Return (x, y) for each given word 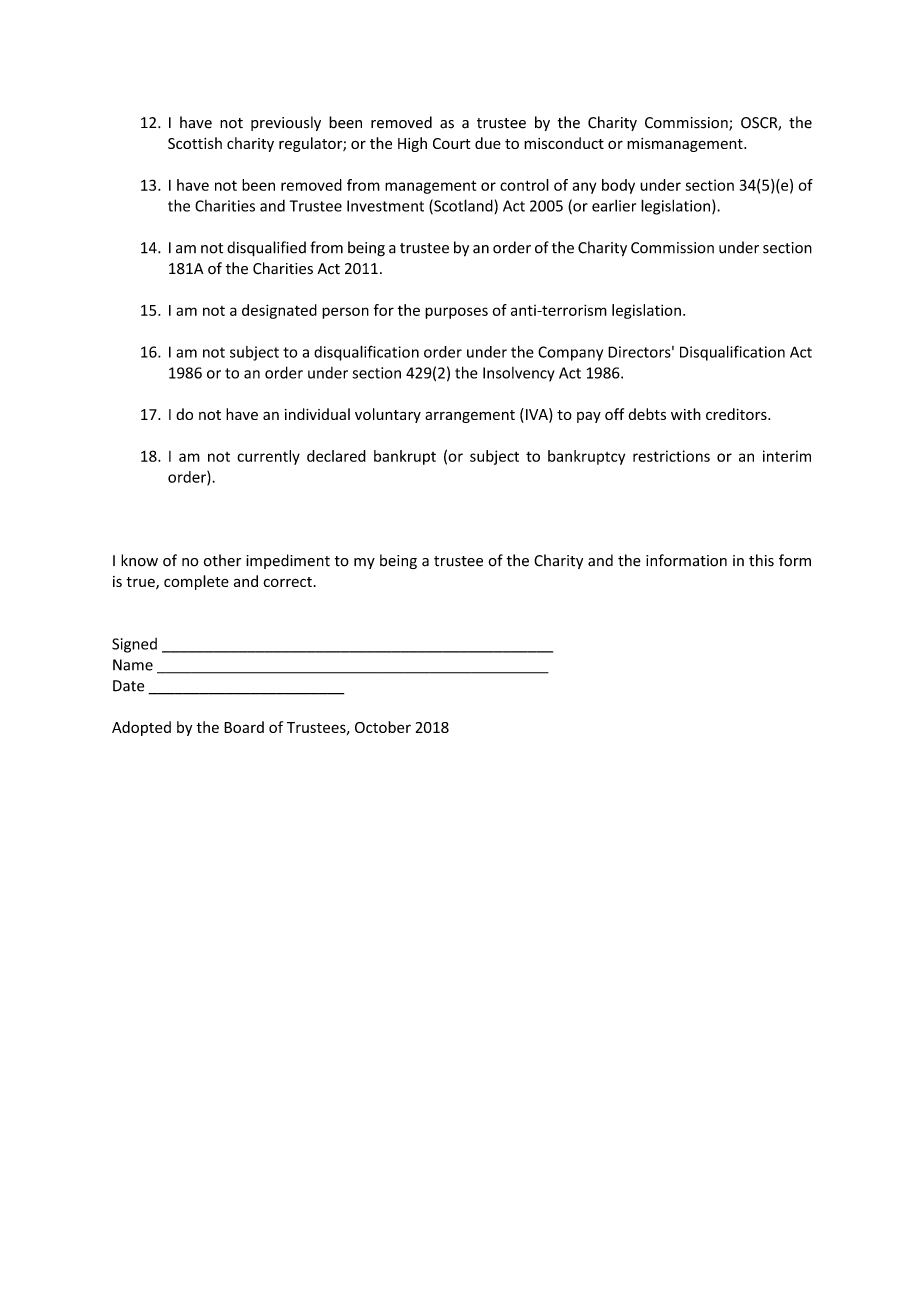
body (618, 186)
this (761, 560)
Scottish (195, 143)
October (383, 727)
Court (452, 143)
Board (244, 727)
